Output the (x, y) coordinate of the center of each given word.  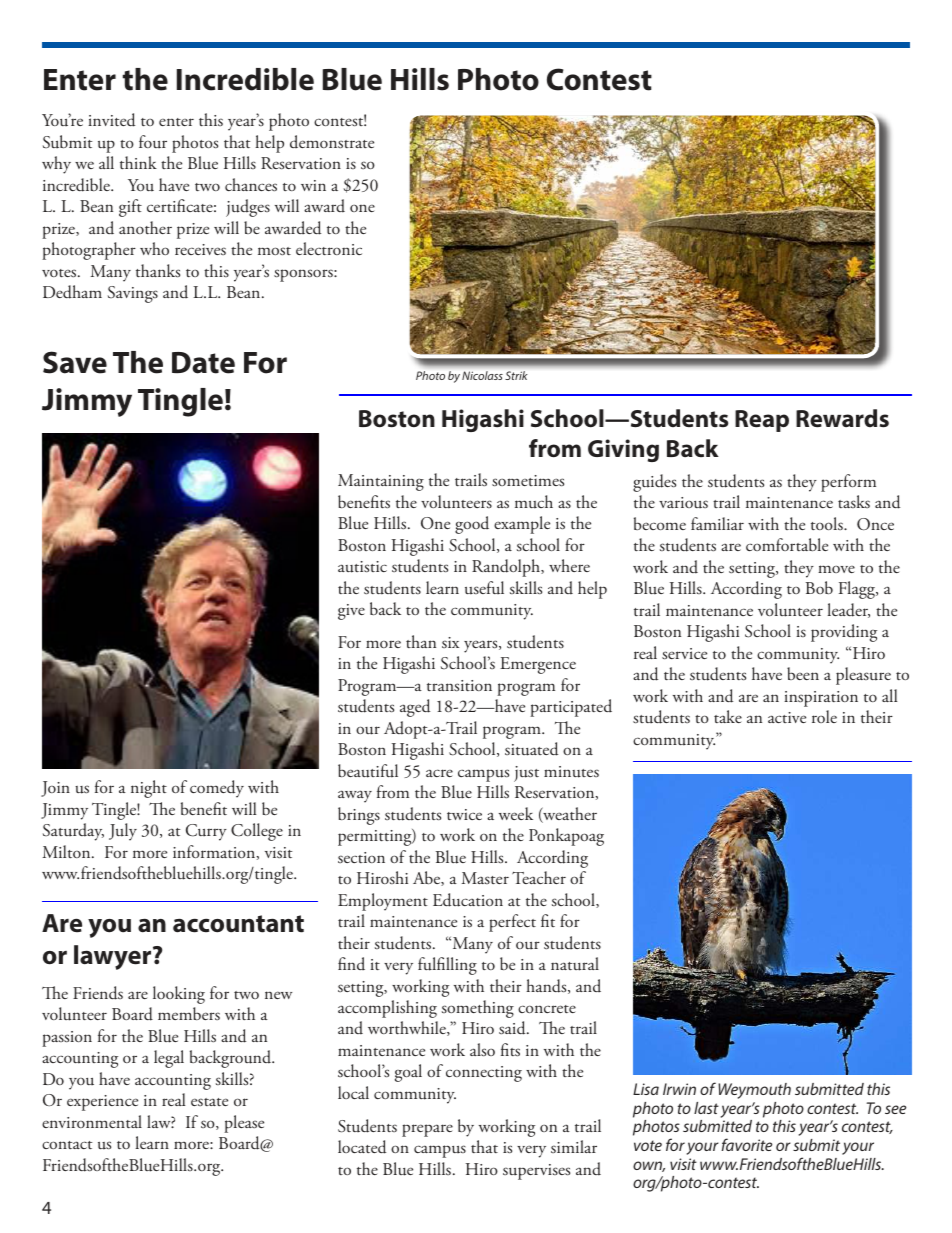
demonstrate (332, 141)
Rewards (842, 418)
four (153, 142)
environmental (92, 1121)
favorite (746, 1144)
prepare (427, 1130)
